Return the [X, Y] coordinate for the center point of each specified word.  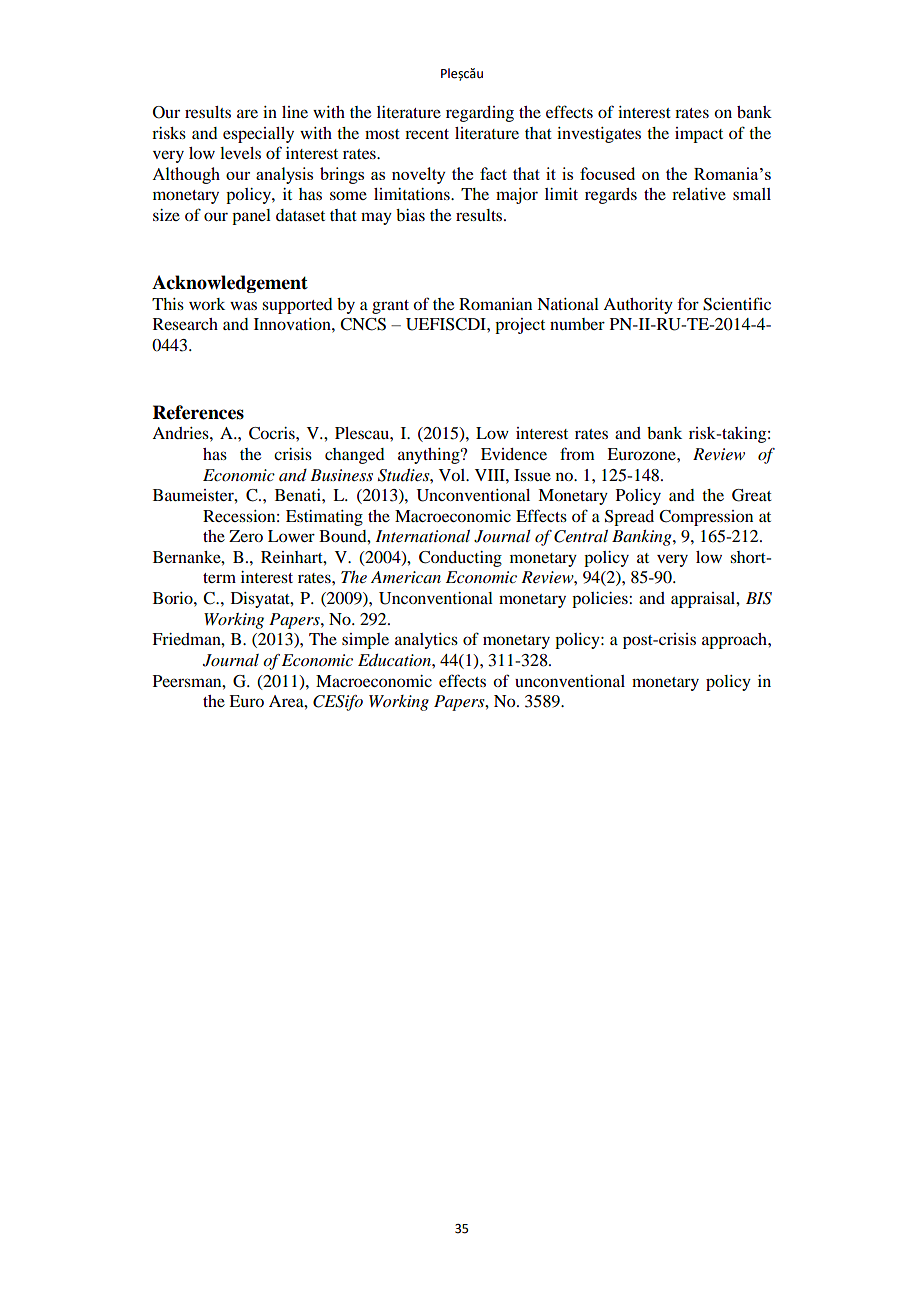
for [688, 303]
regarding [480, 114]
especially [258, 135]
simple [365, 641]
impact [699, 135]
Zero [246, 536]
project [520, 326]
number [577, 324]
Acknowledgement [230, 284]
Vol [453, 475]
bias [410, 215]
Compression [706, 518]
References [198, 412]
